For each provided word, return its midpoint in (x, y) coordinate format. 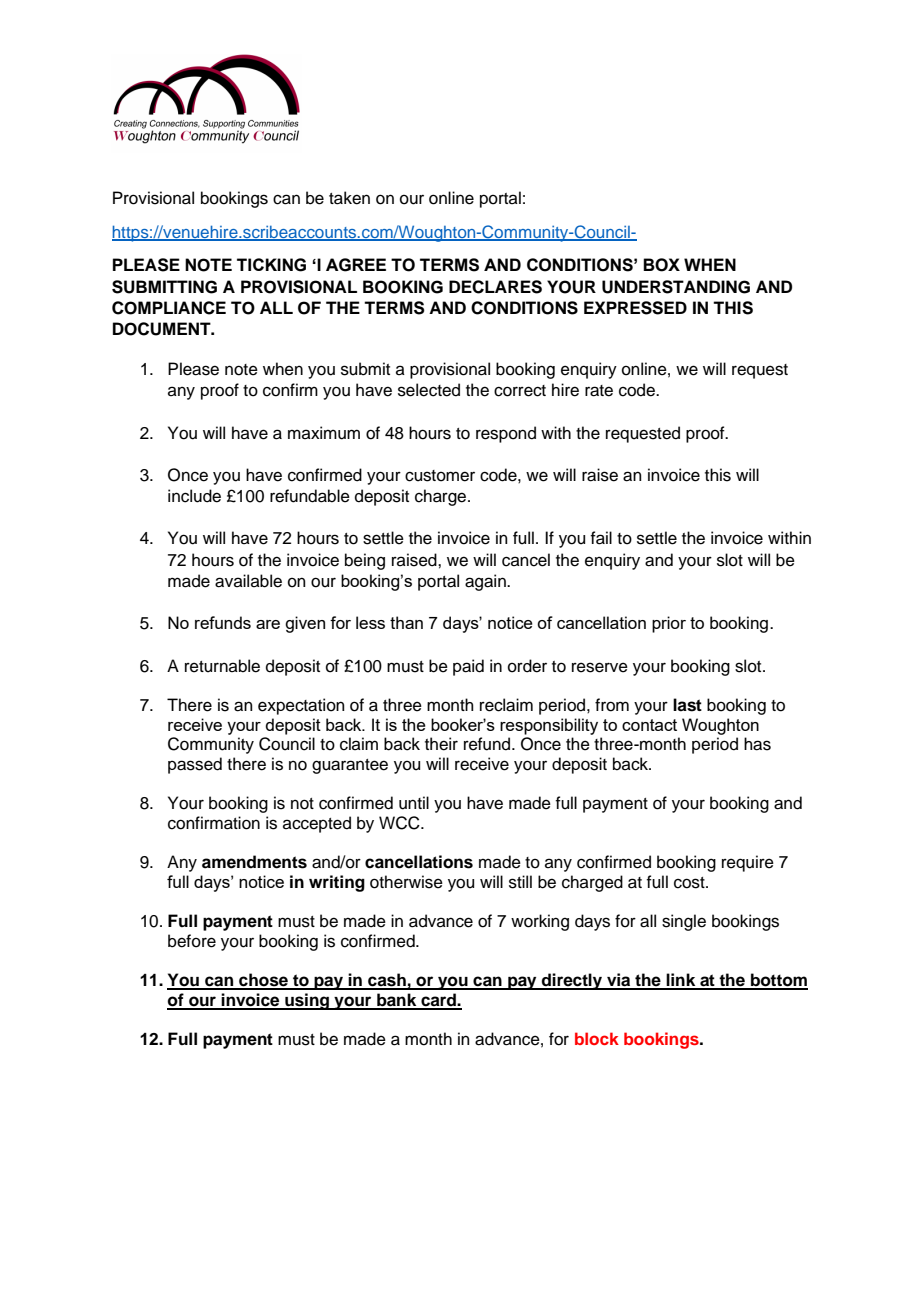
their (441, 744)
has (757, 744)
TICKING (271, 265)
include (194, 496)
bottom (778, 981)
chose (263, 981)
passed (195, 765)
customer (440, 476)
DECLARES (495, 287)
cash (387, 981)
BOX (661, 265)
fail (601, 538)
